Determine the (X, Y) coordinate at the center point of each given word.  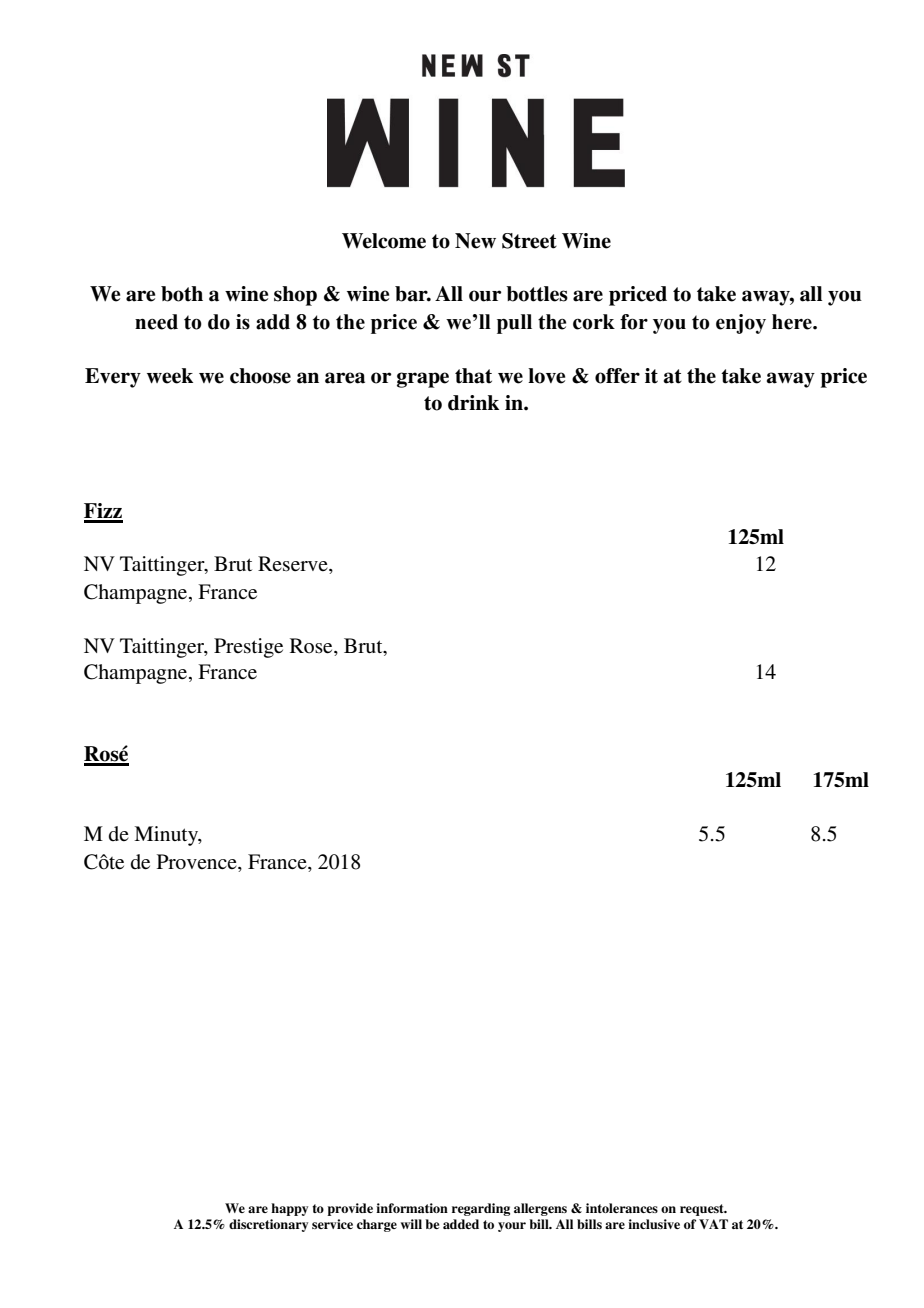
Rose (312, 646)
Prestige (248, 648)
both (182, 294)
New (475, 241)
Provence (198, 862)
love (546, 376)
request (703, 1210)
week (170, 376)
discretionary (268, 1225)
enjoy (741, 324)
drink (473, 403)
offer (617, 376)
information (412, 1208)
